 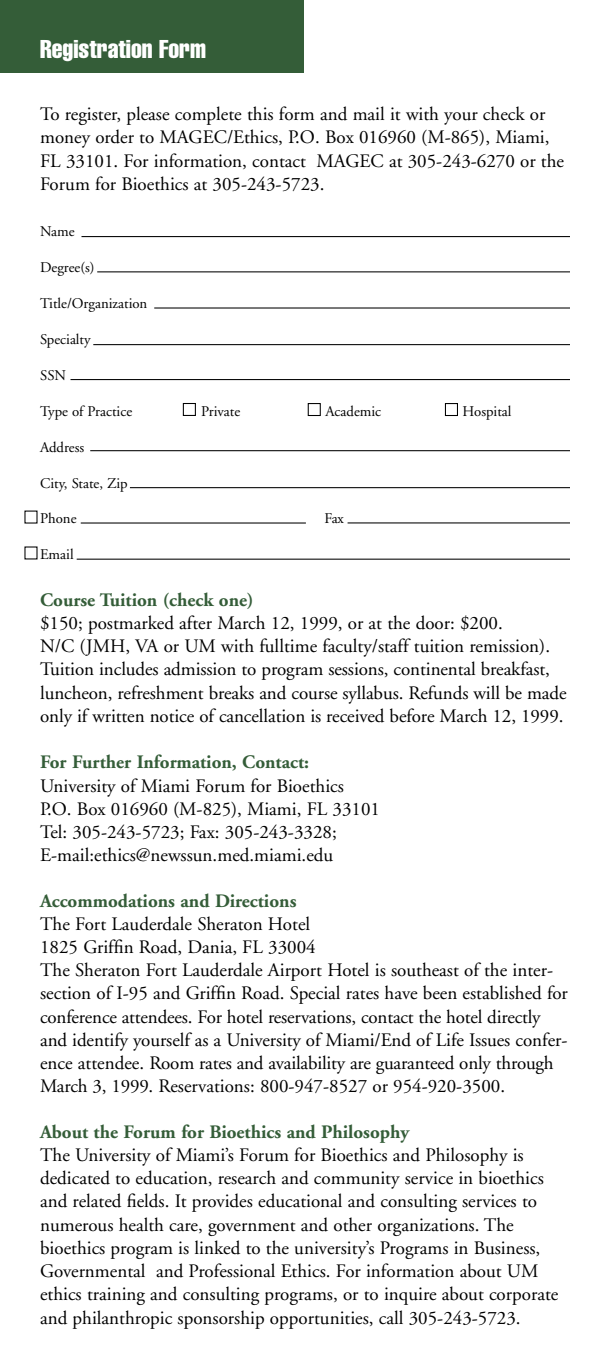 I want to click on Professional, so click(x=232, y=1270).
